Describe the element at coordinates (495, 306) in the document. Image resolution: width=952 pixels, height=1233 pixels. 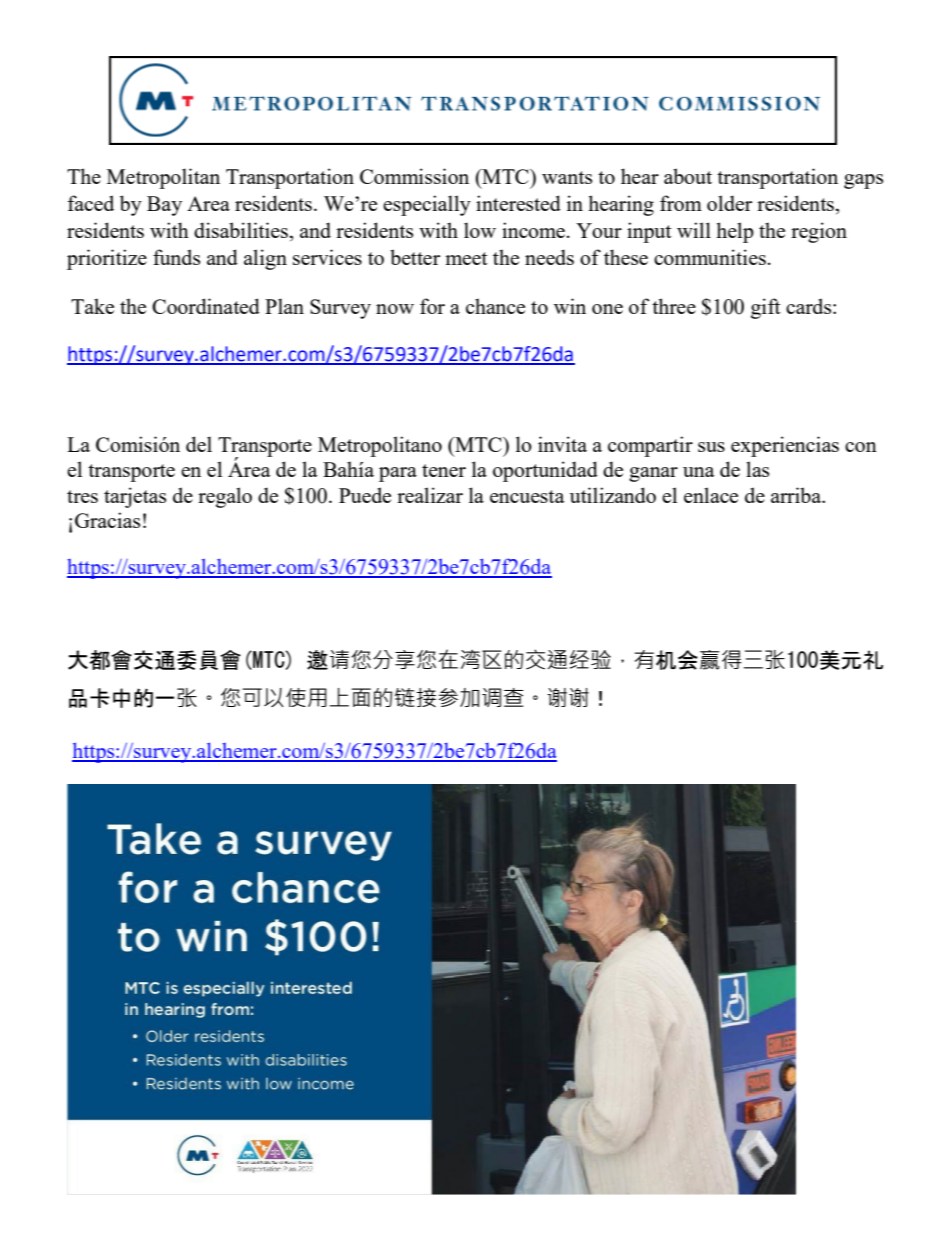
I see `chance` at that location.
